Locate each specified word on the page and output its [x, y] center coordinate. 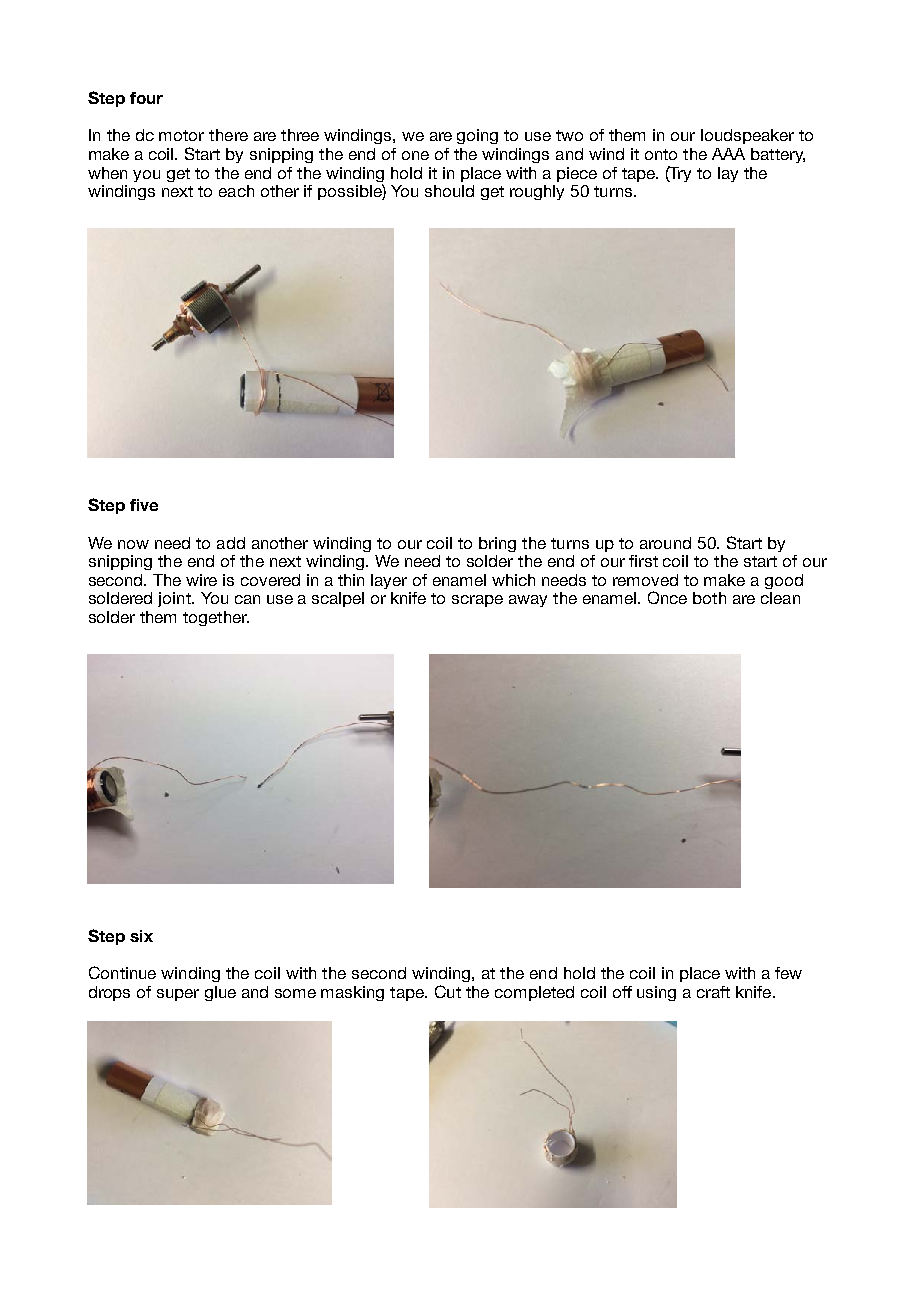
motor [181, 135]
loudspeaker [747, 136]
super [178, 995]
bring [497, 544]
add [231, 543]
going [477, 136]
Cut [448, 991]
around [665, 543]
